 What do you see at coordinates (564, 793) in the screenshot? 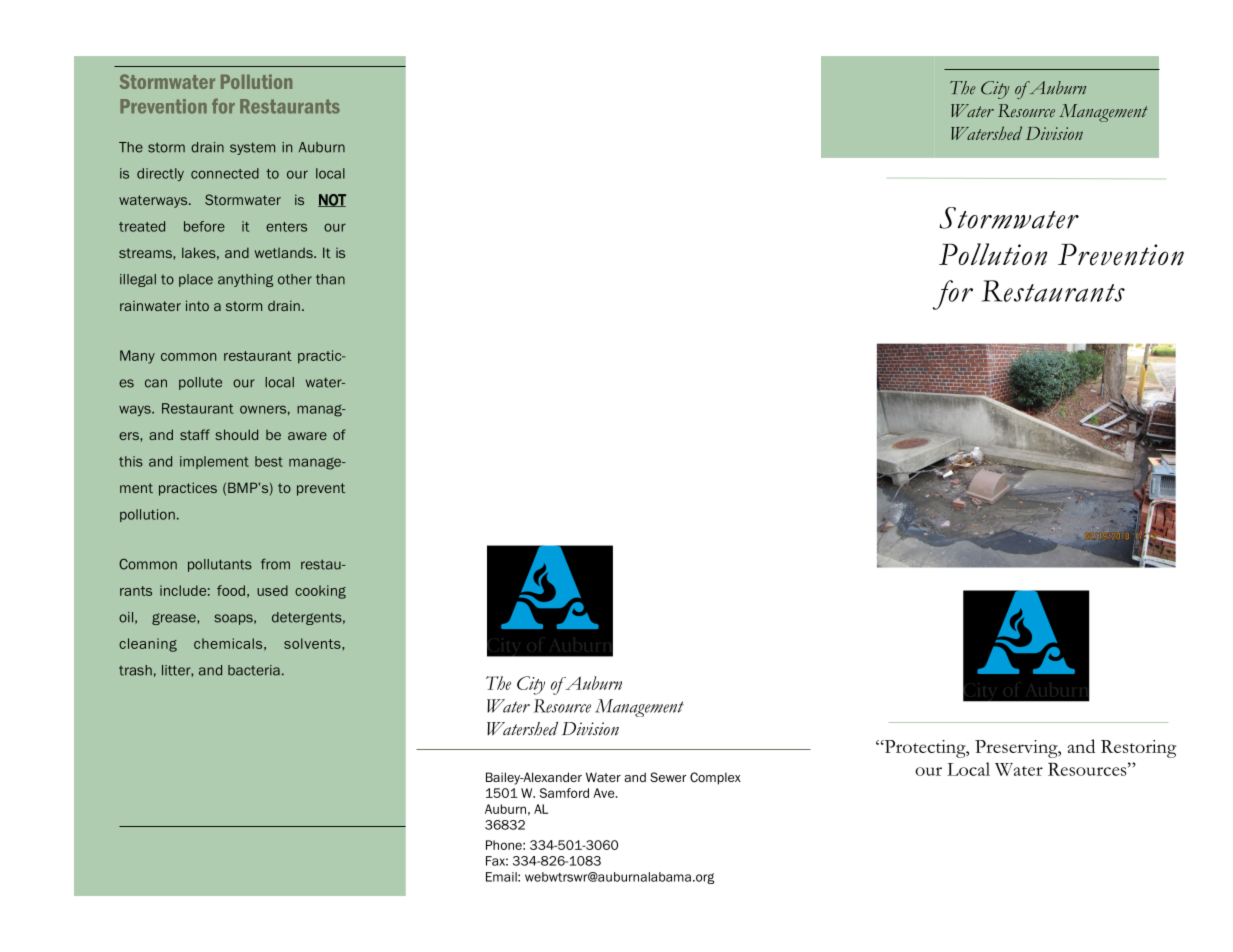
I see `Samford` at bounding box center [564, 793].
